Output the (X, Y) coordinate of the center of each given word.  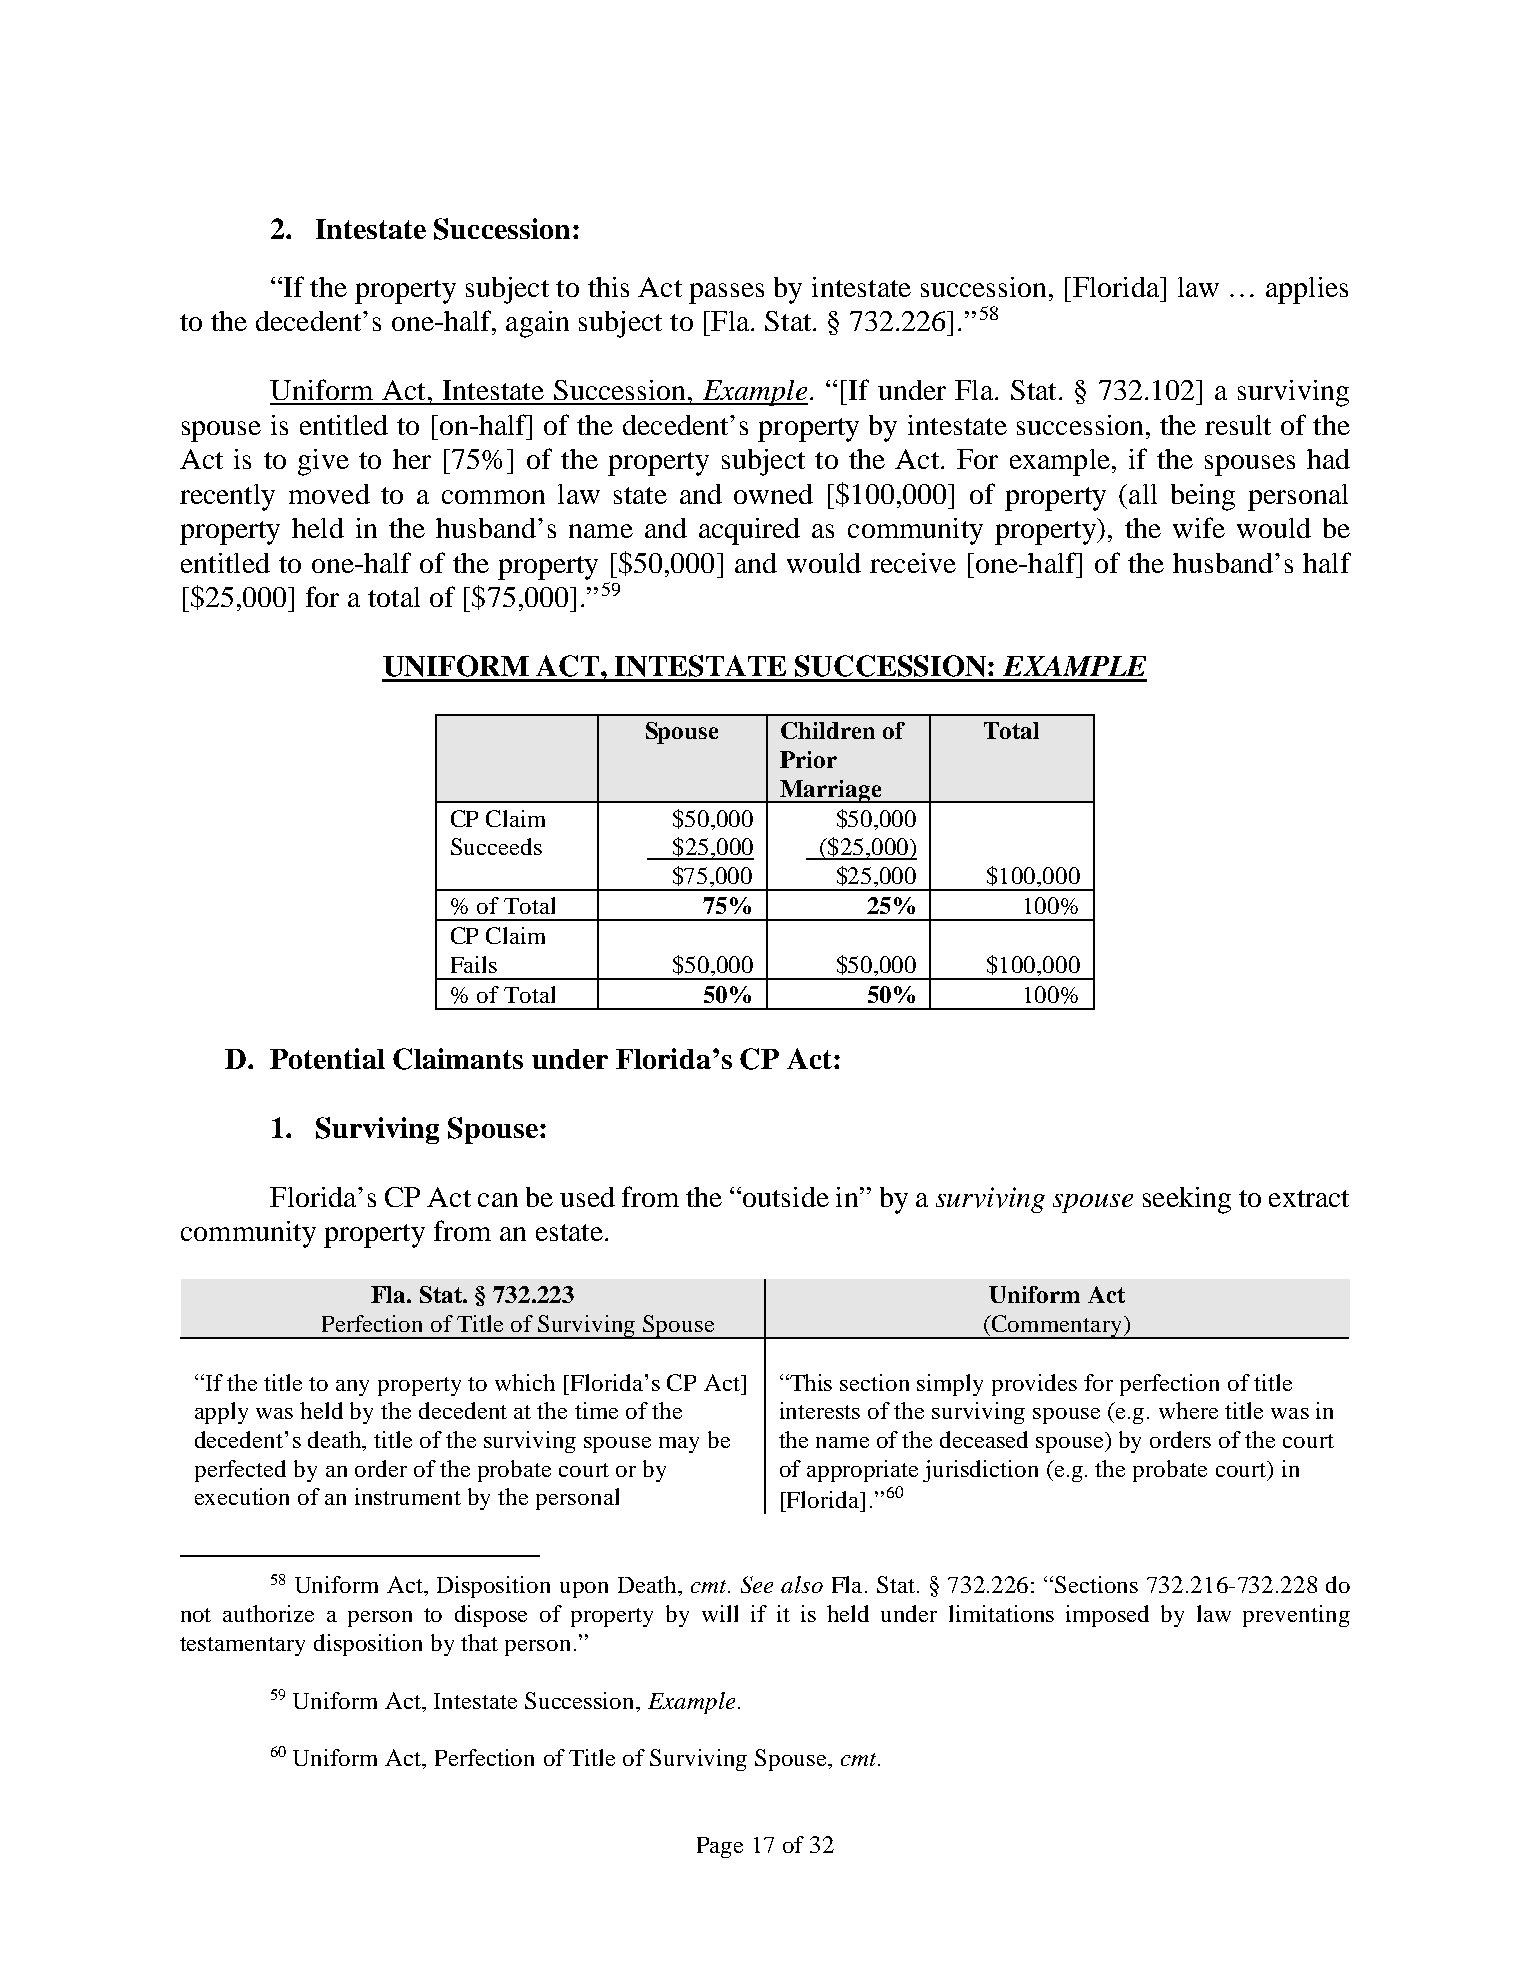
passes (726, 293)
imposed (1107, 1616)
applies (1307, 290)
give (323, 462)
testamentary (242, 1646)
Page (720, 1847)
